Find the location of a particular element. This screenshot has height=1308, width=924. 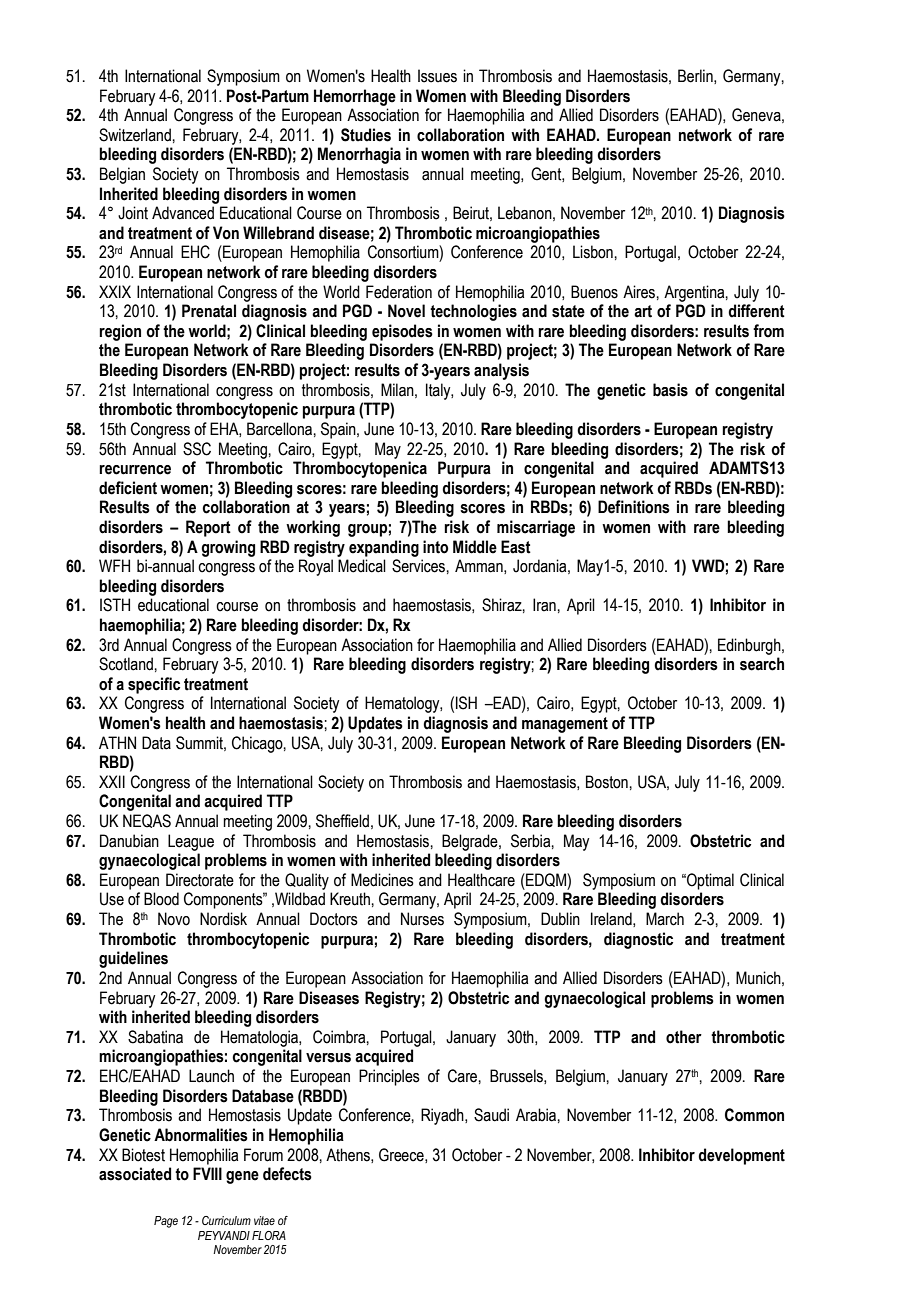

into is located at coordinates (435, 547).
